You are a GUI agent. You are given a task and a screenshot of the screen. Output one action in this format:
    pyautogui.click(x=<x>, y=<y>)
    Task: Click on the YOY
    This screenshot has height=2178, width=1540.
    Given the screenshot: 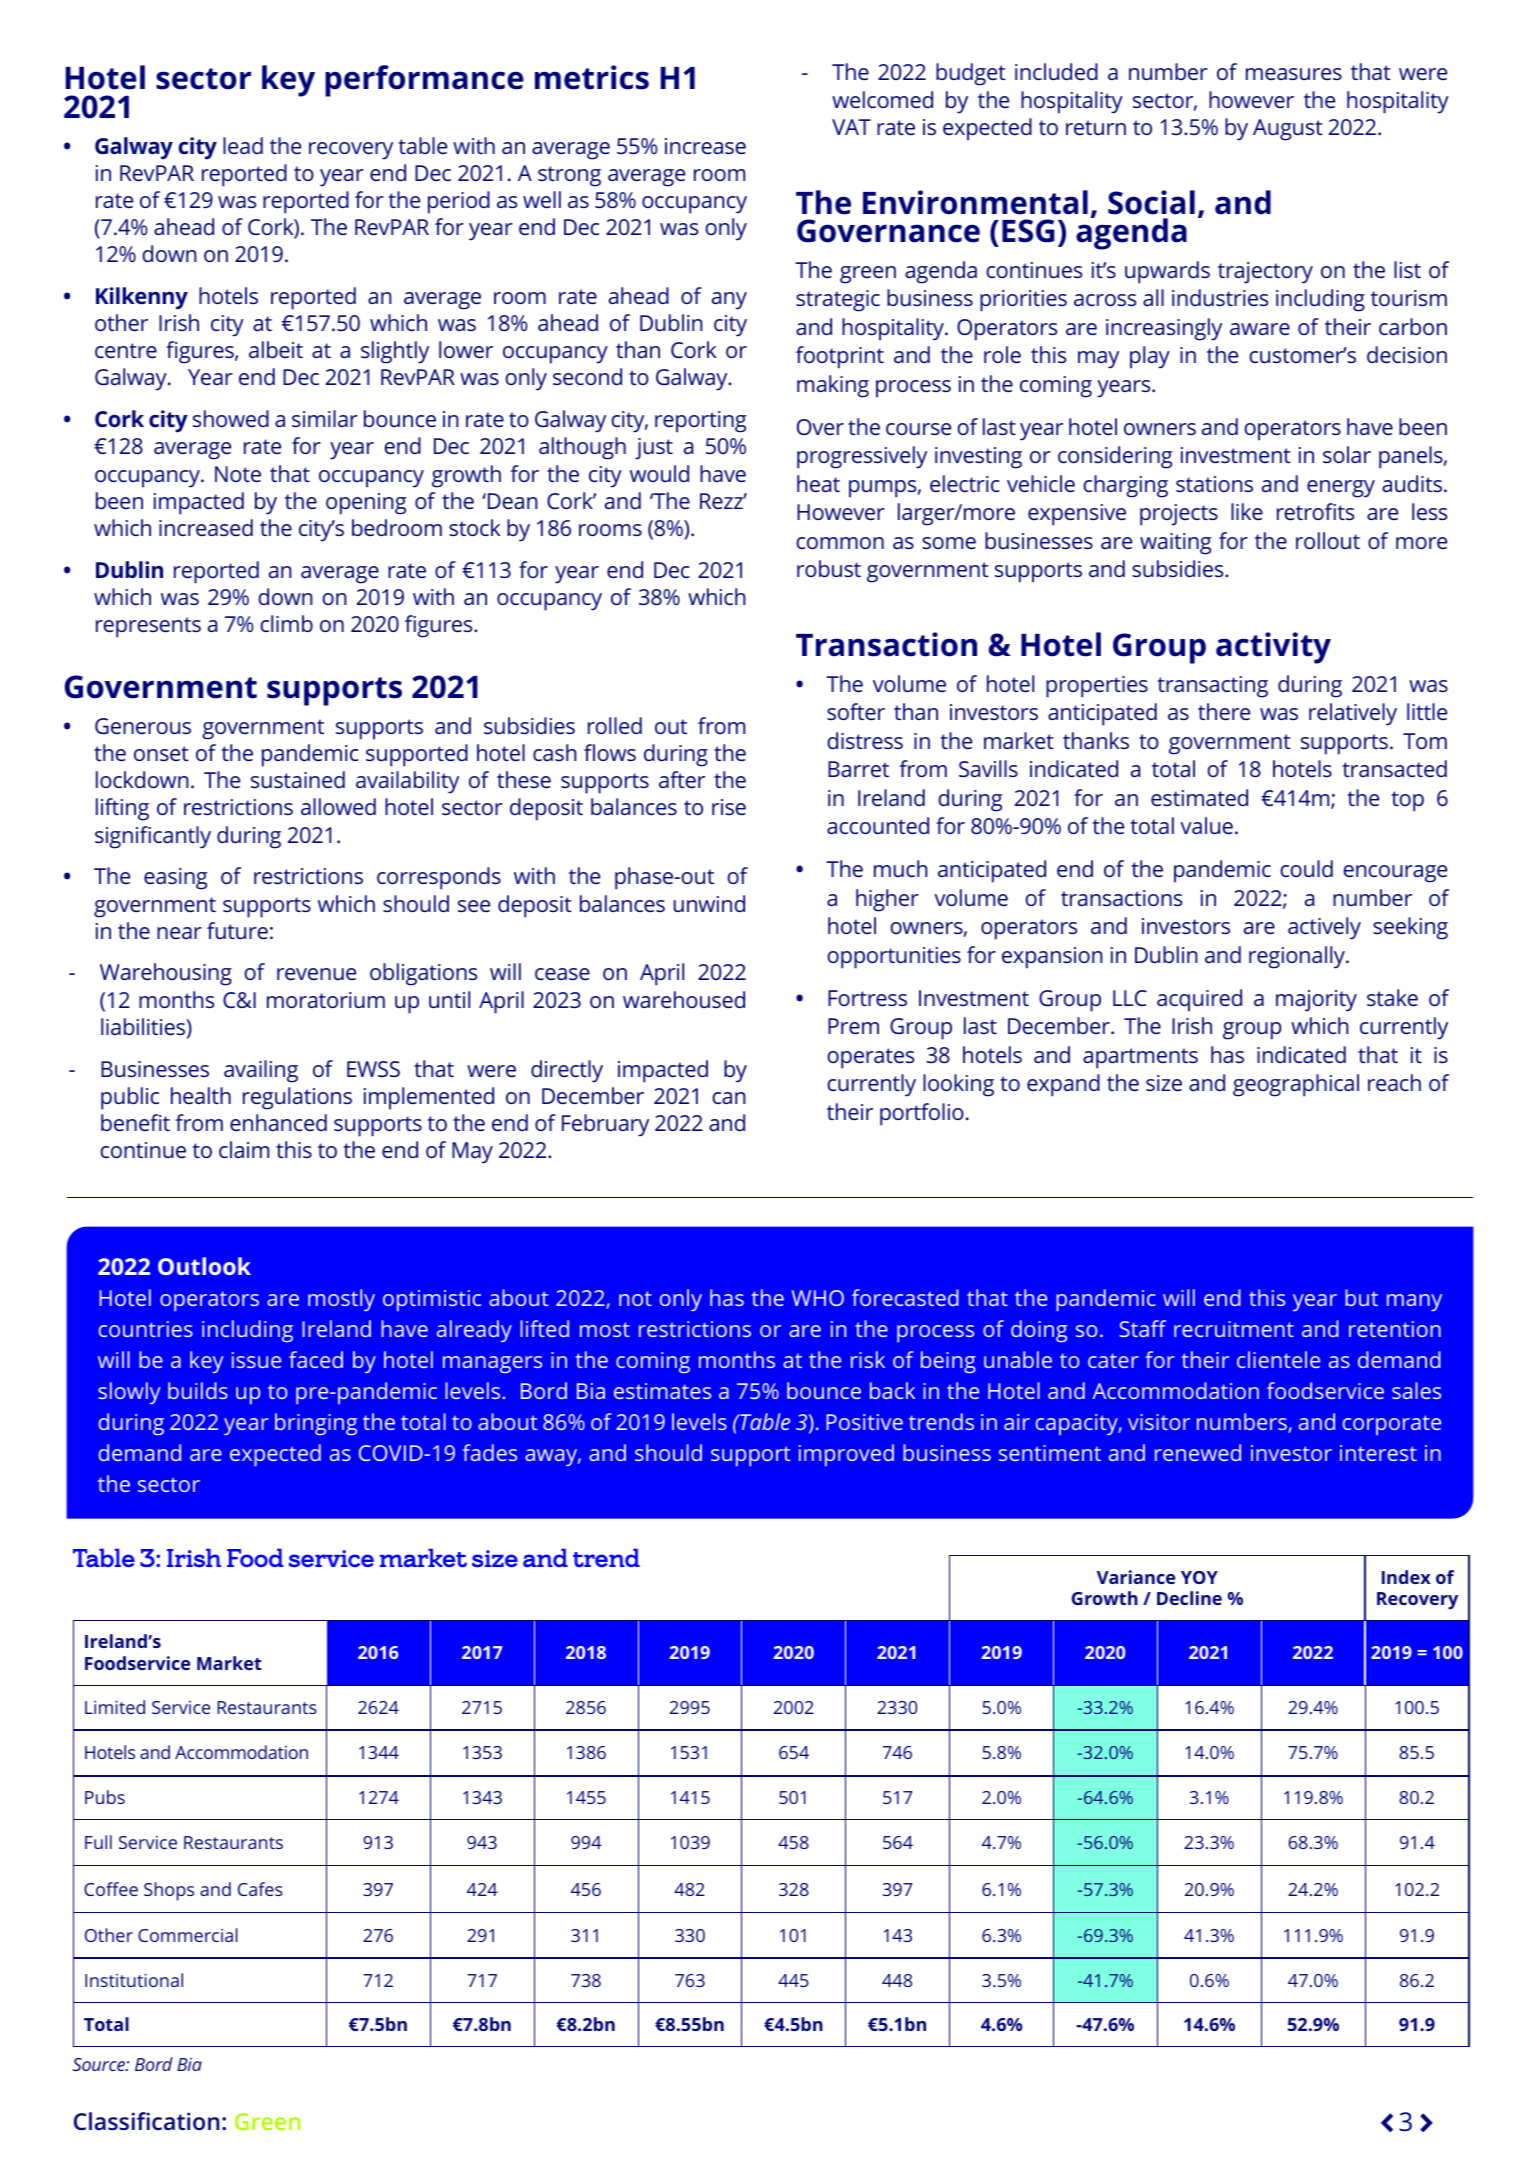 What is the action you would take?
    pyautogui.click(x=1199, y=1577)
